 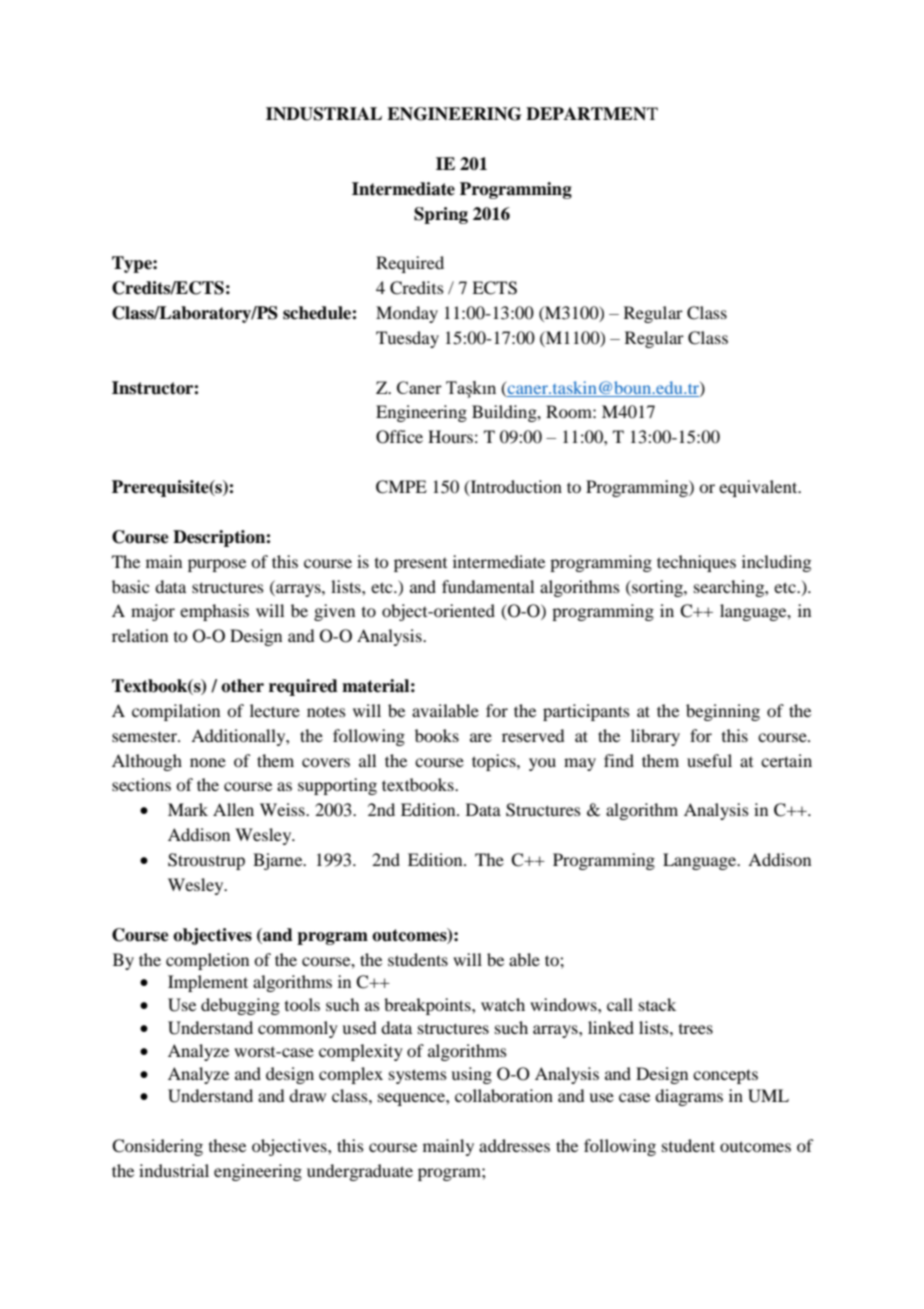 What do you see at coordinates (407, 314) in the page?
I see `Monday` at bounding box center [407, 314].
